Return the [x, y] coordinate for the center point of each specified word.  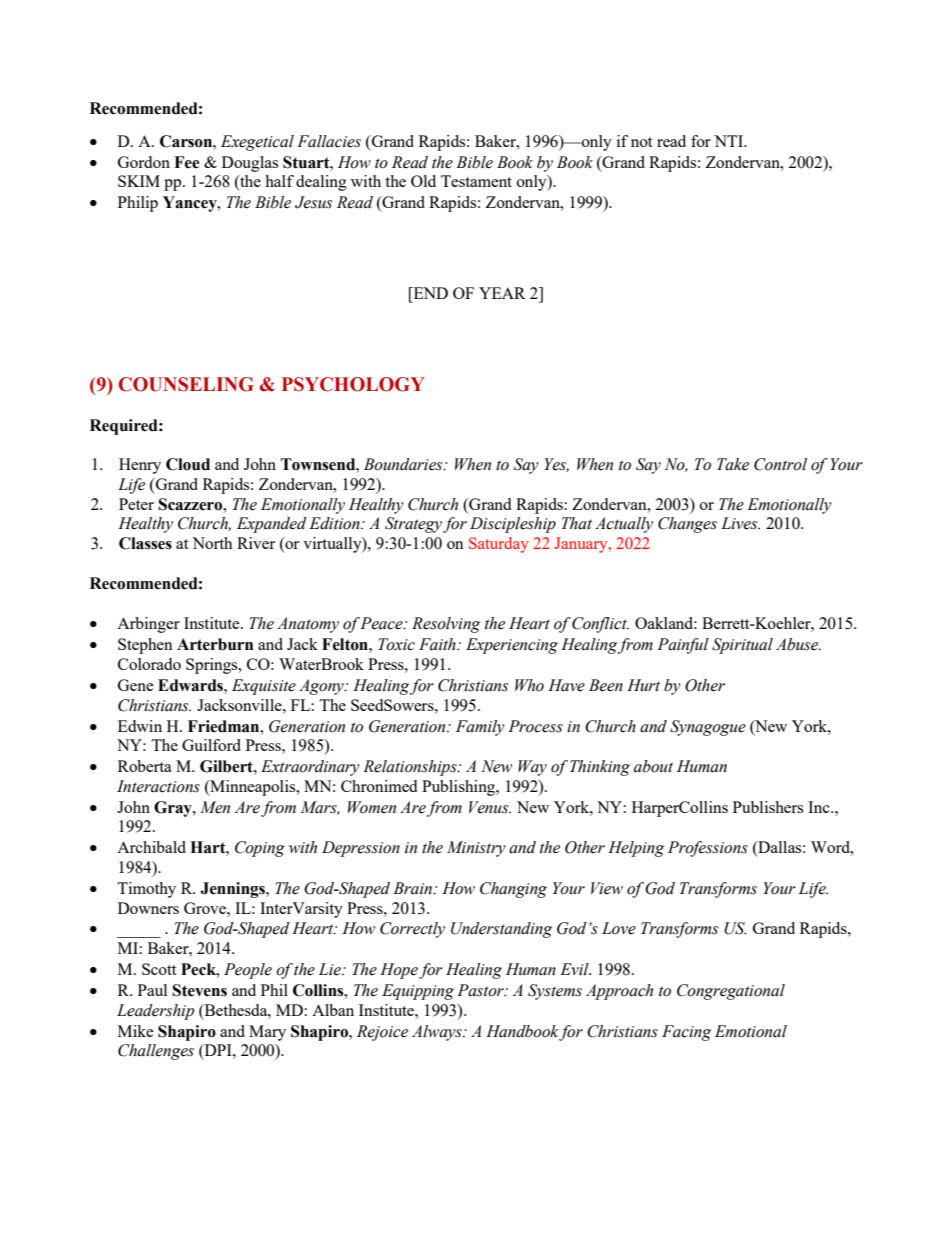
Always [438, 1033]
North [212, 543]
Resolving [446, 625]
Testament [476, 181]
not [641, 142]
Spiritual [742, 646]
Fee [187, 162]
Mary [267, 1033]
